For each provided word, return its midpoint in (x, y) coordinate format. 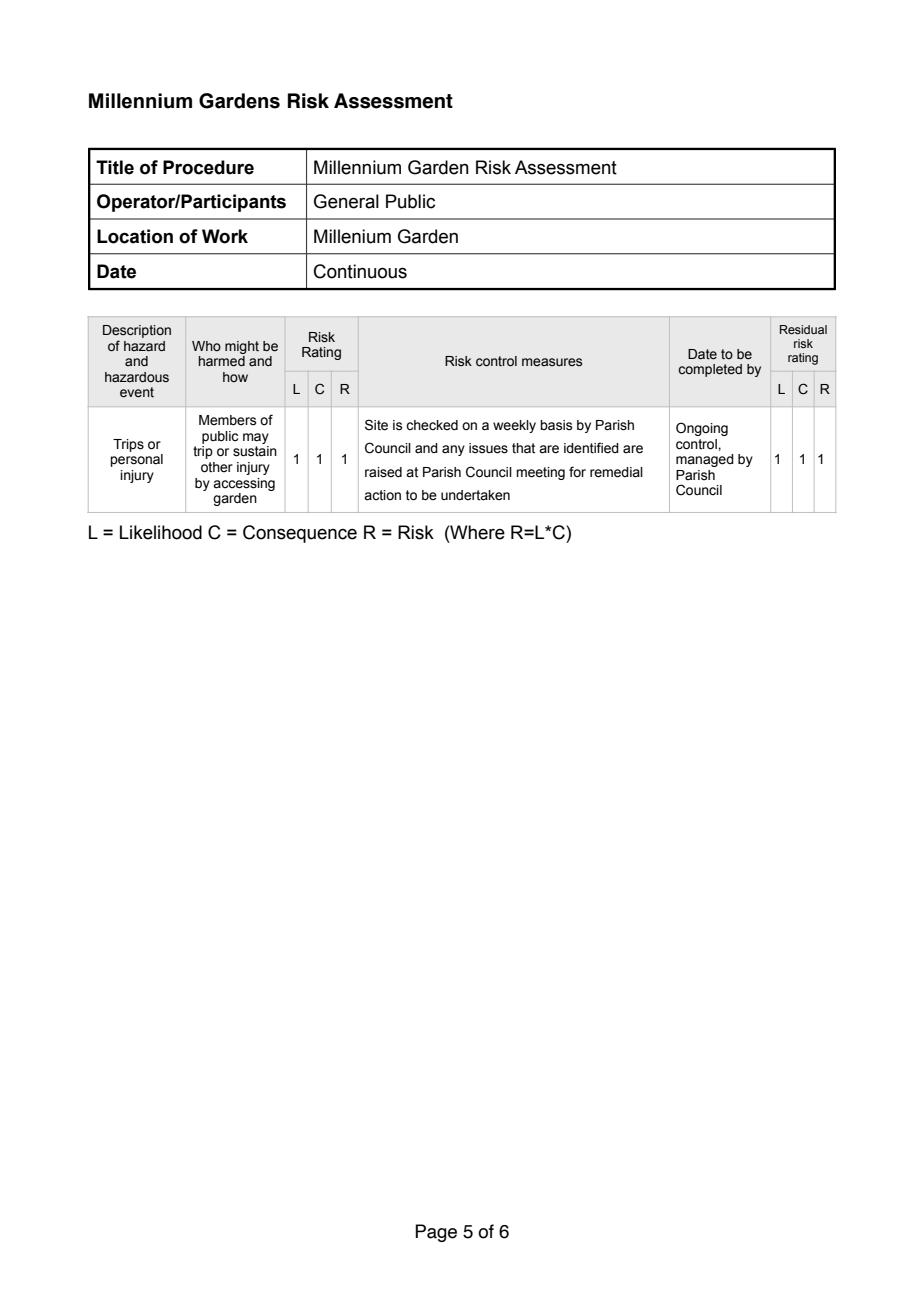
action (382, 495)
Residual (803, 329)
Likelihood (161, 532)
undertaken (475, 495)
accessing (244, 484)
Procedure (208, 167)
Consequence (300, 534)
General (346, 201)
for (577, 471)
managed (705, 460)
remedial (616, 472)
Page (436, 1233)
